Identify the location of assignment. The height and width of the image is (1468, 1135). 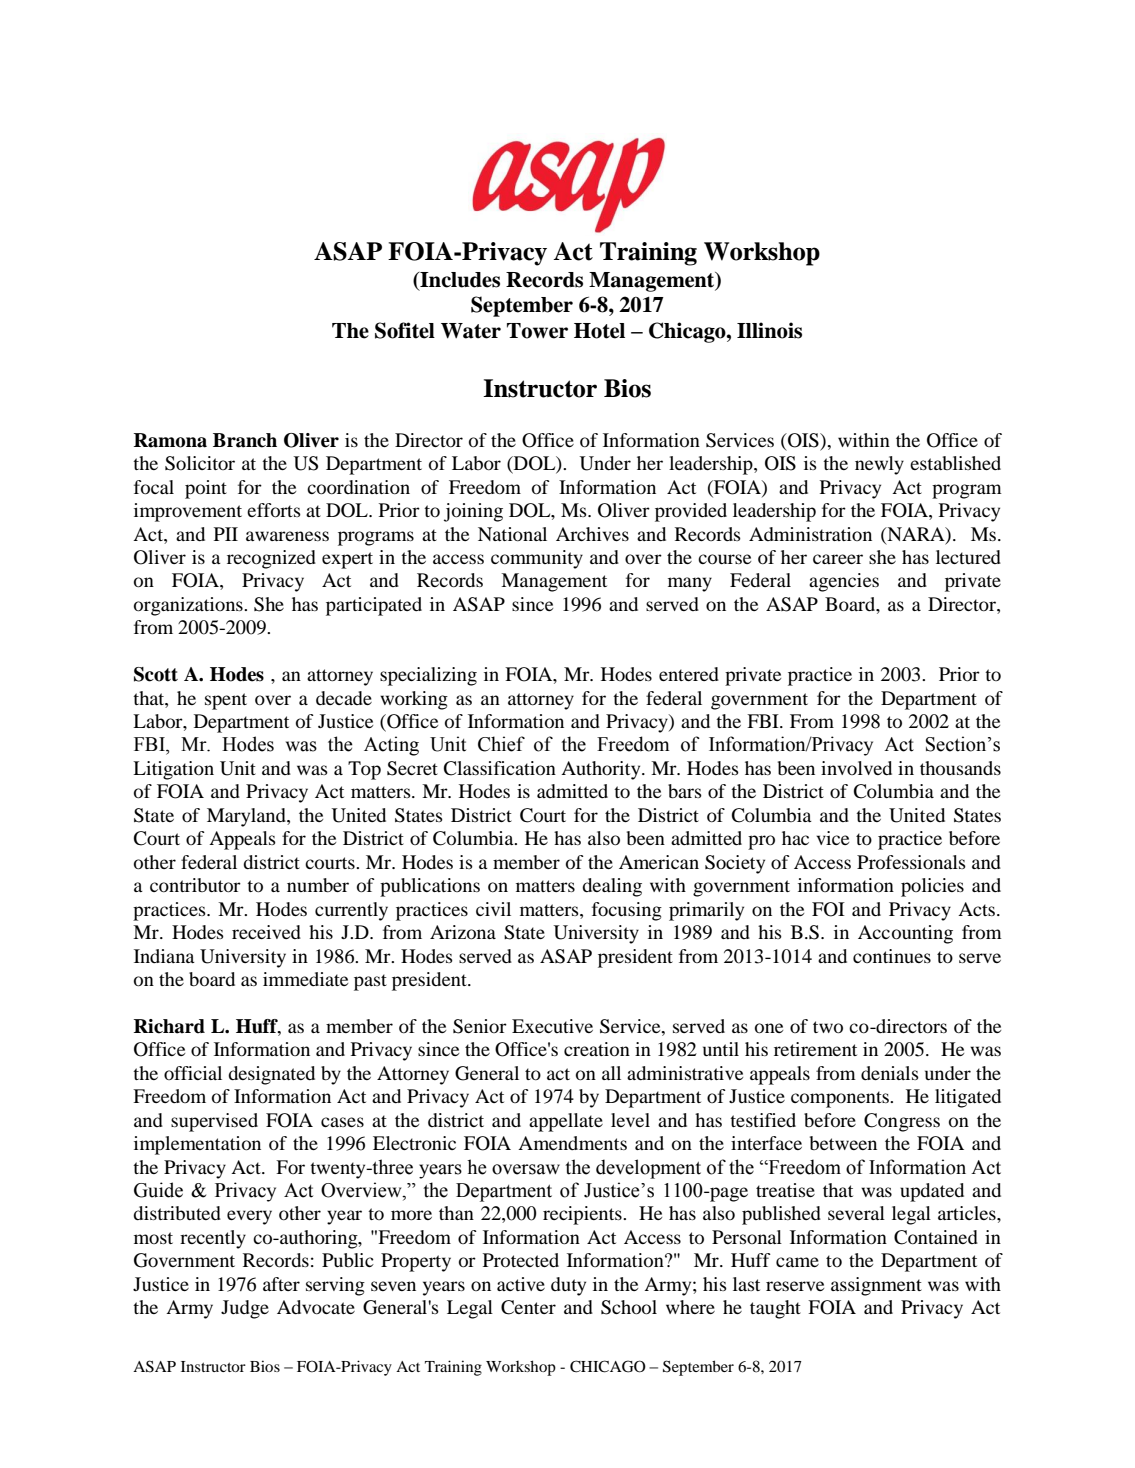
(876, 1286).
